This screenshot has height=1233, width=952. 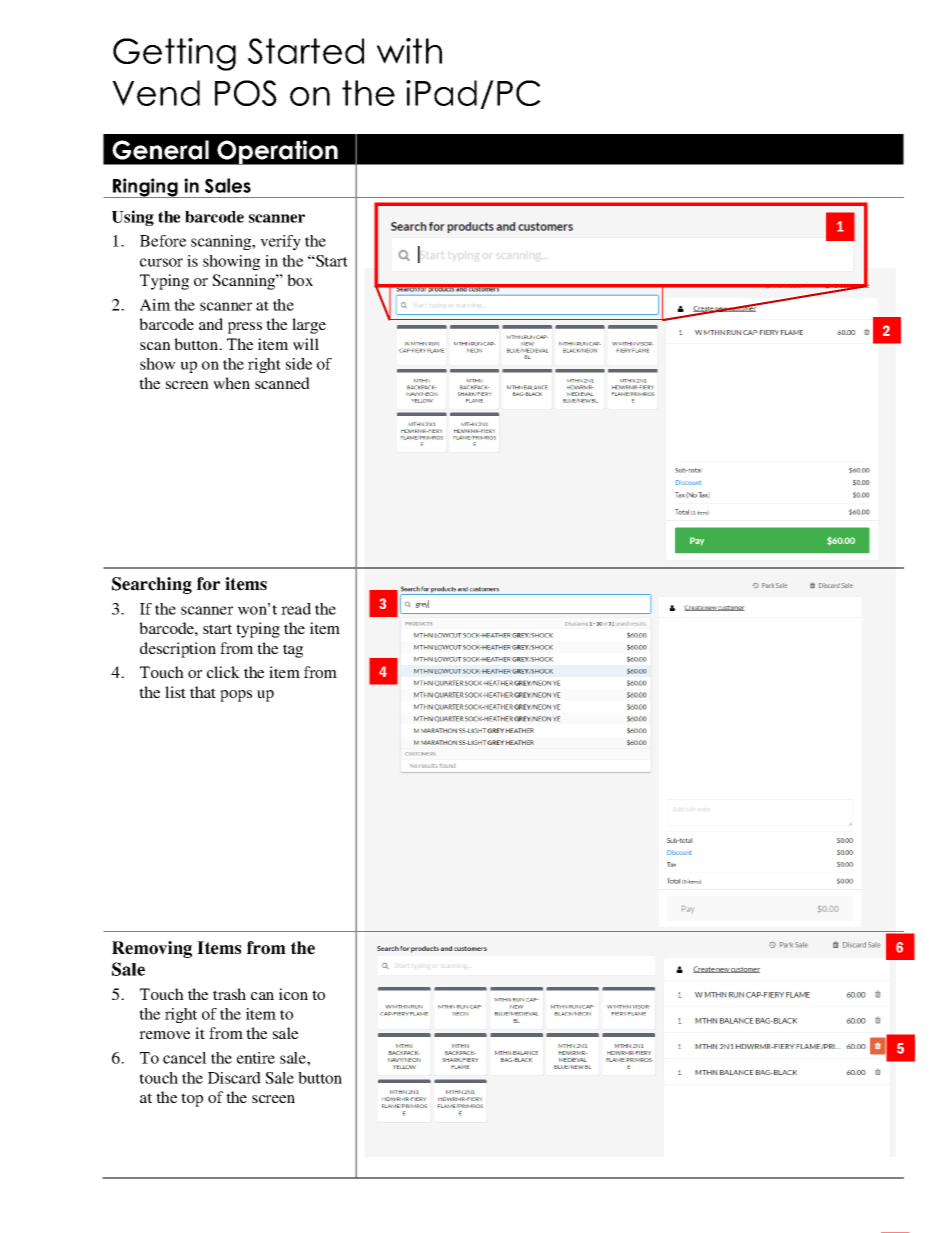 What do you see at coordinates (164, 1035) in the screenshot?
I see `remove` at bounding box center [164, 1035].
